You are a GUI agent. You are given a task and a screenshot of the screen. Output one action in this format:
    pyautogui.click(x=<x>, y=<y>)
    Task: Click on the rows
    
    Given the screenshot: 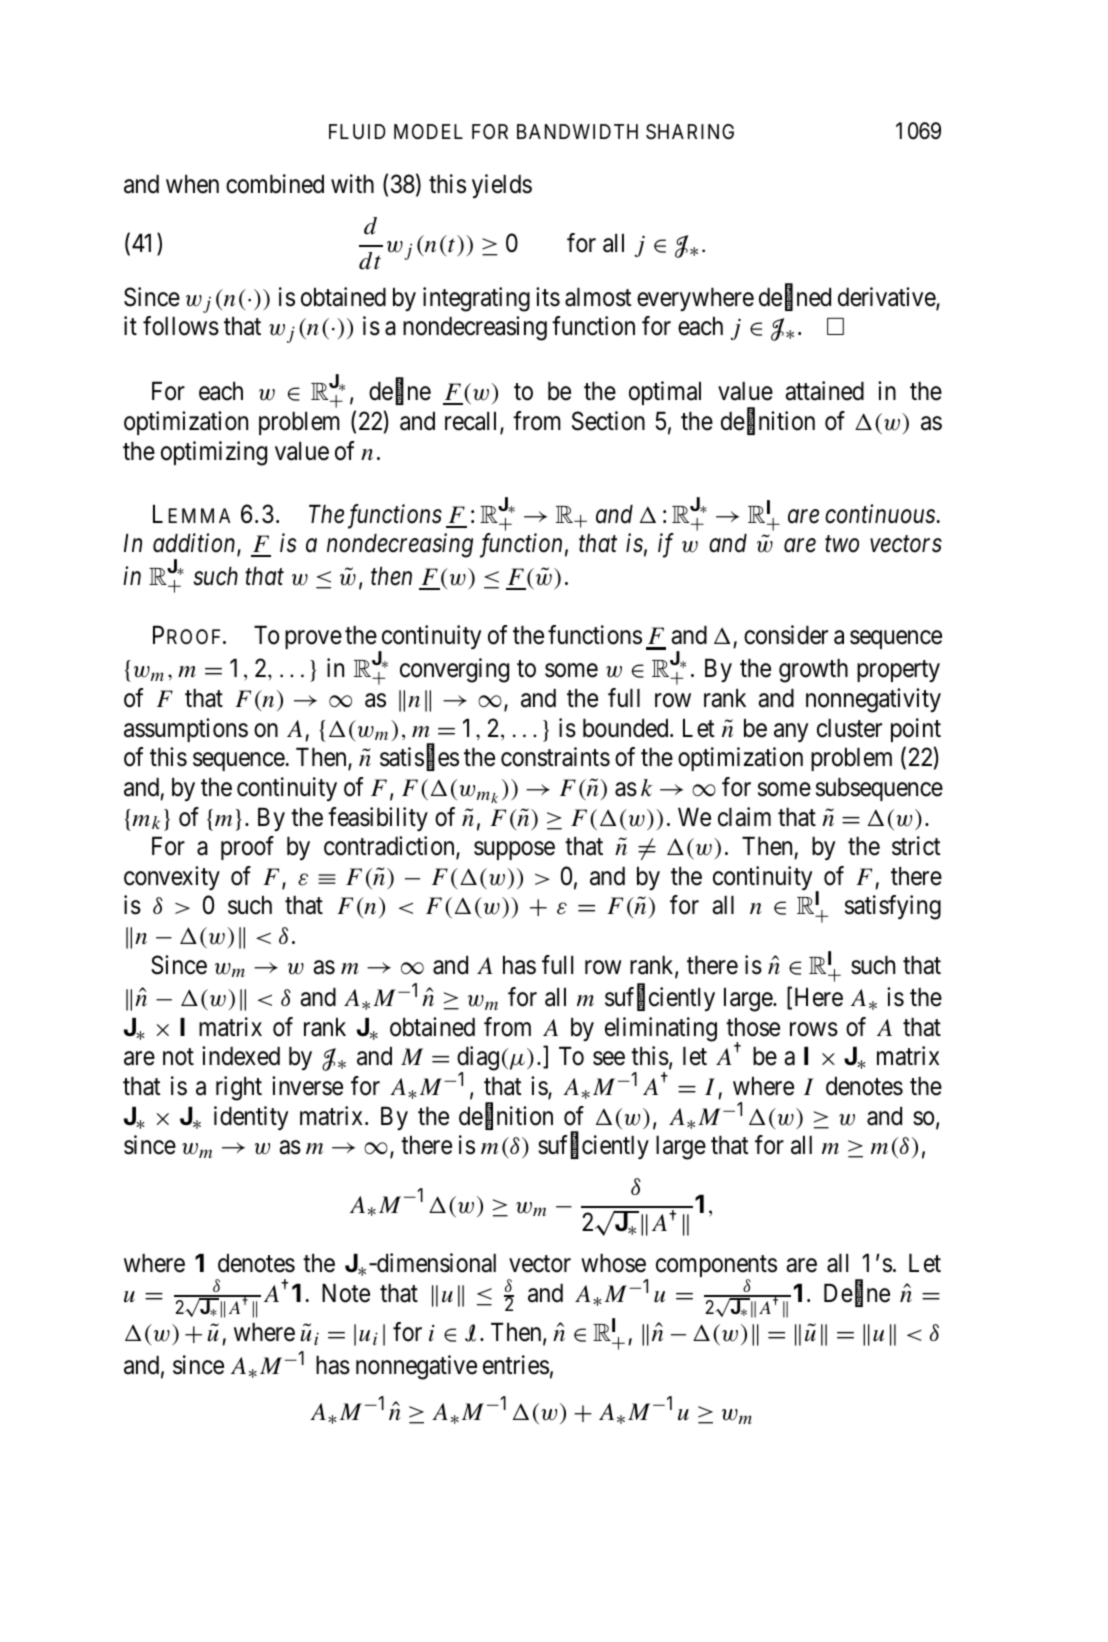 What is the action you would take?
    pyautogui.click(x=814, y=1029)
